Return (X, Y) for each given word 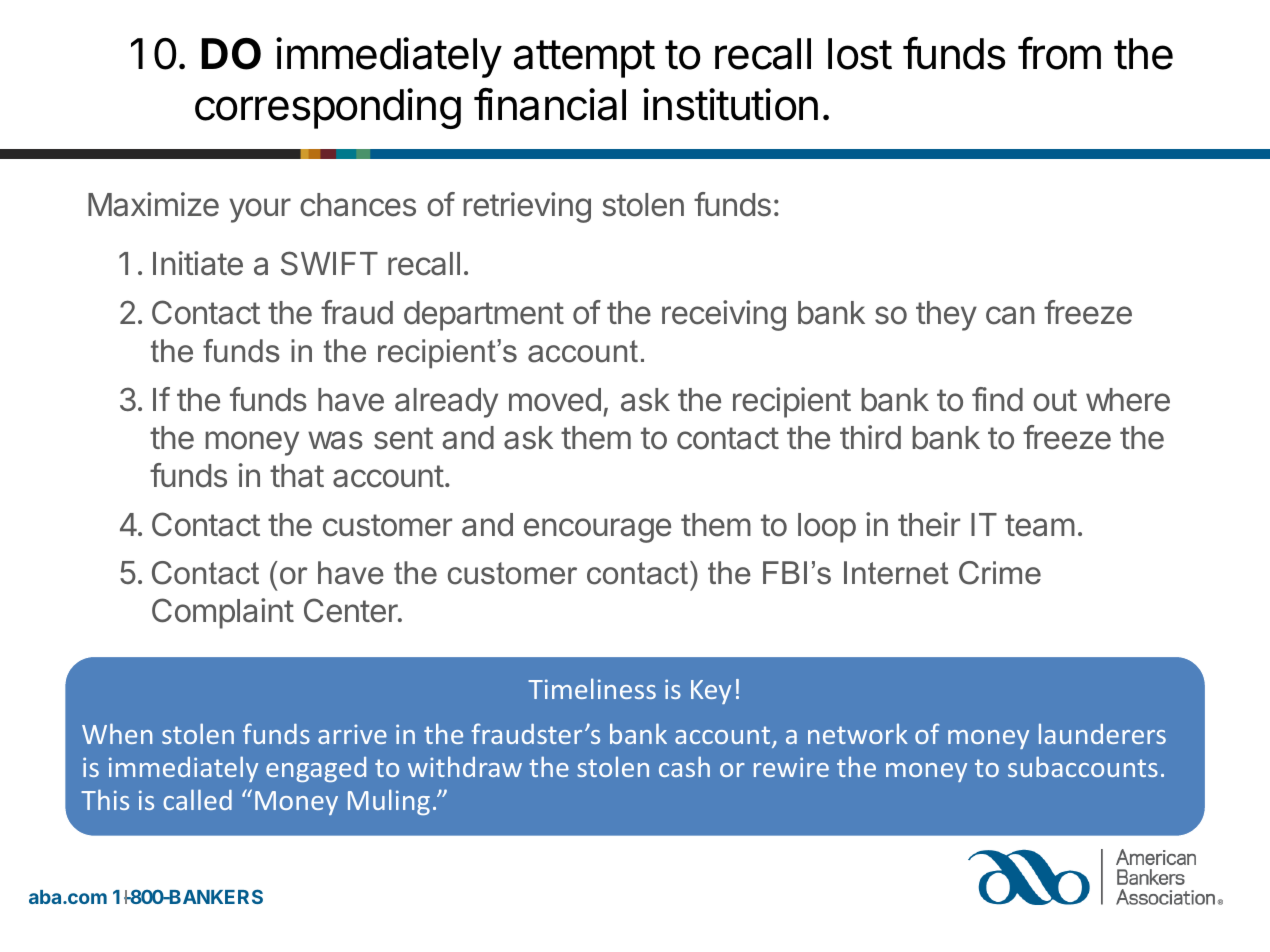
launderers (1102, 733)
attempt (584, 59)
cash (684, 766)
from (1059, 53)
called (197, 799)
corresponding (328, 108)
